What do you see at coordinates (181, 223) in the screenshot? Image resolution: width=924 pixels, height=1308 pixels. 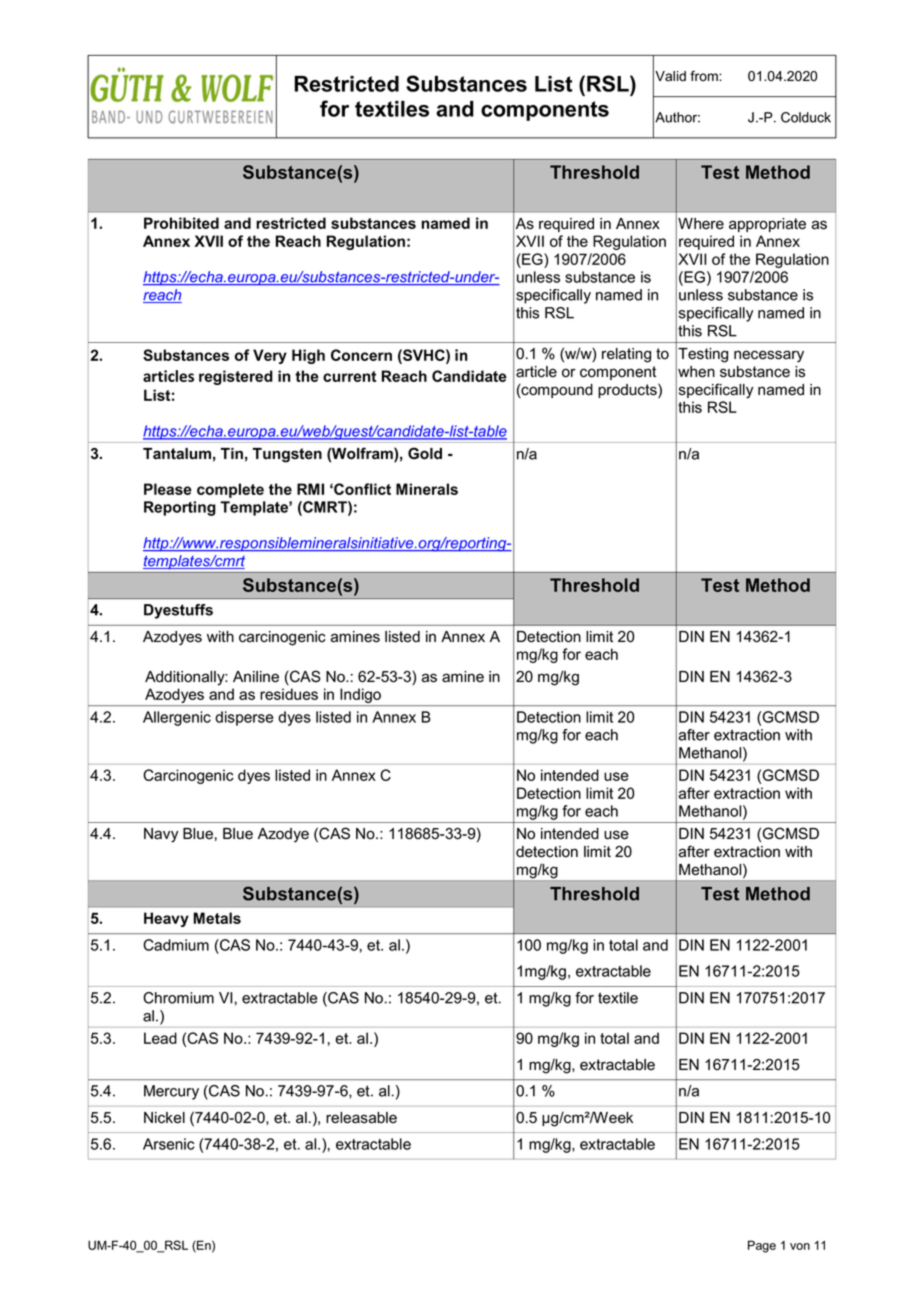 I see `Prohibited` at bounding box center [181, 223].
